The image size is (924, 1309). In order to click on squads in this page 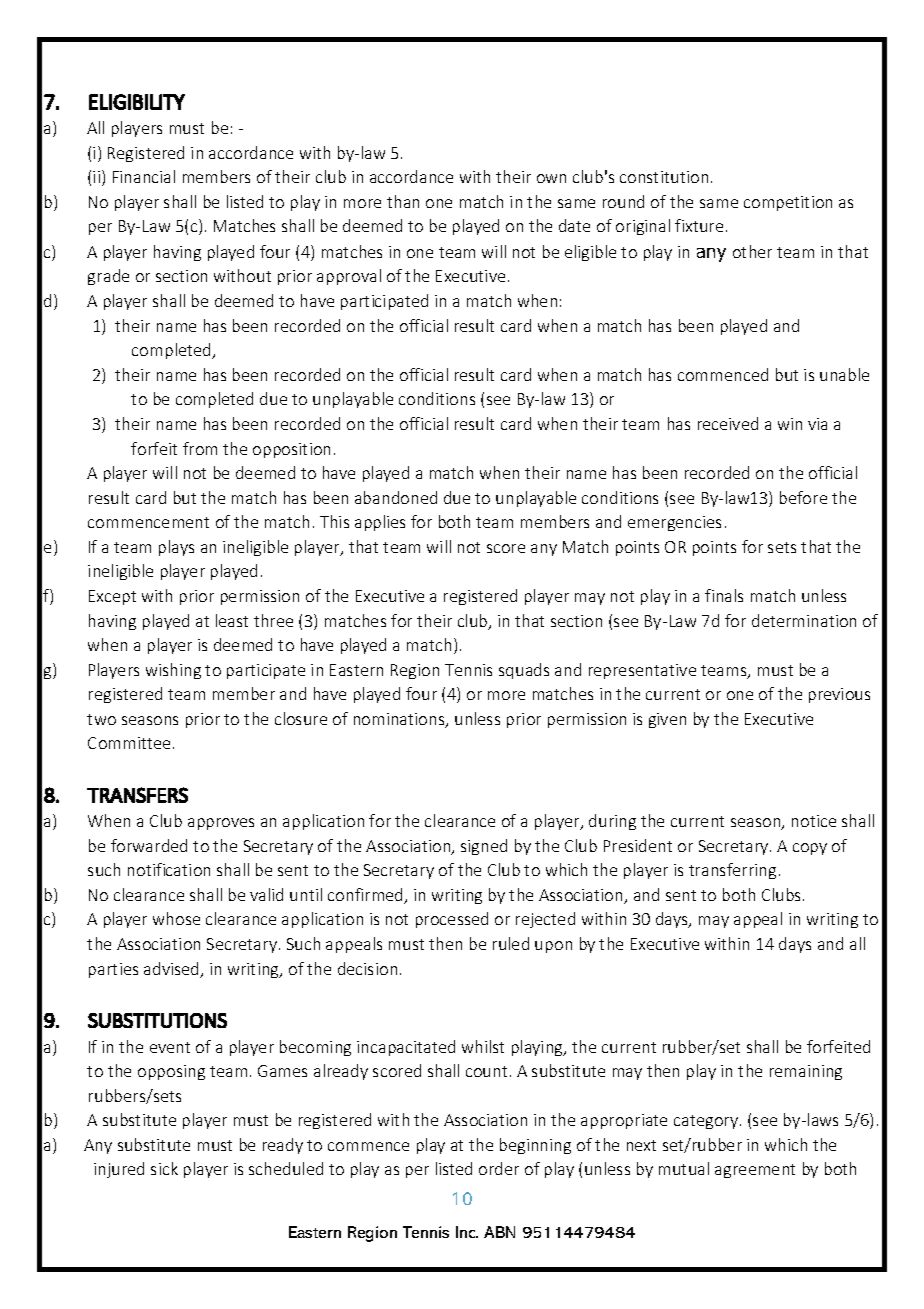, I will do `click(524, 671)`.
